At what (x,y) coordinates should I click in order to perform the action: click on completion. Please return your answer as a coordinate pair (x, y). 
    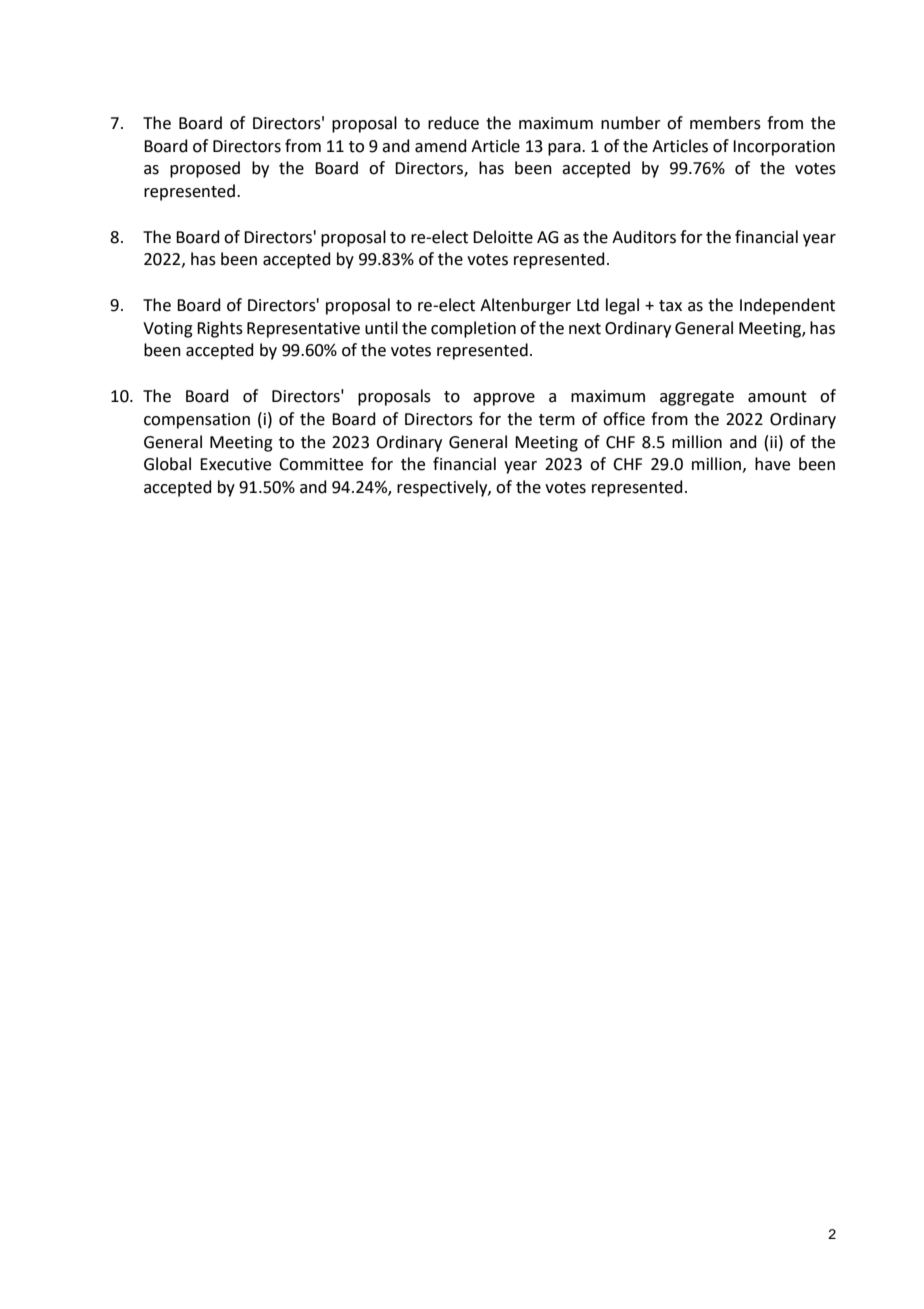
    Looking at the image, I should click on (473, 329).
